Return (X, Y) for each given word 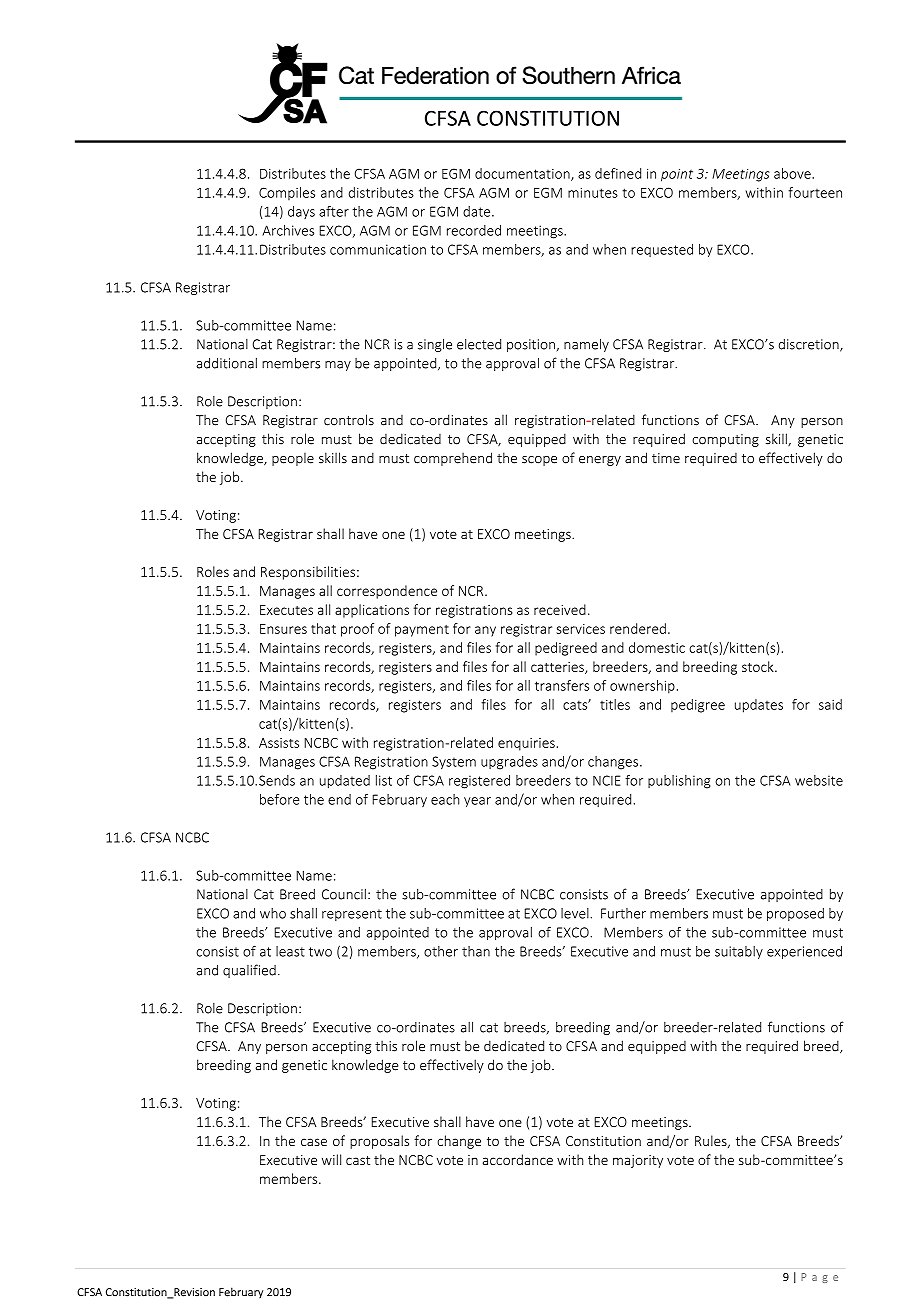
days (301, 212)
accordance (518, 1159)
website (819, 780)
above (793, 173)
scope (539, 461)
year (477, 802)
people (293, 459)
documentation (523, 174)
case (314, 1142)
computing (725, 440)
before (279, 799)
